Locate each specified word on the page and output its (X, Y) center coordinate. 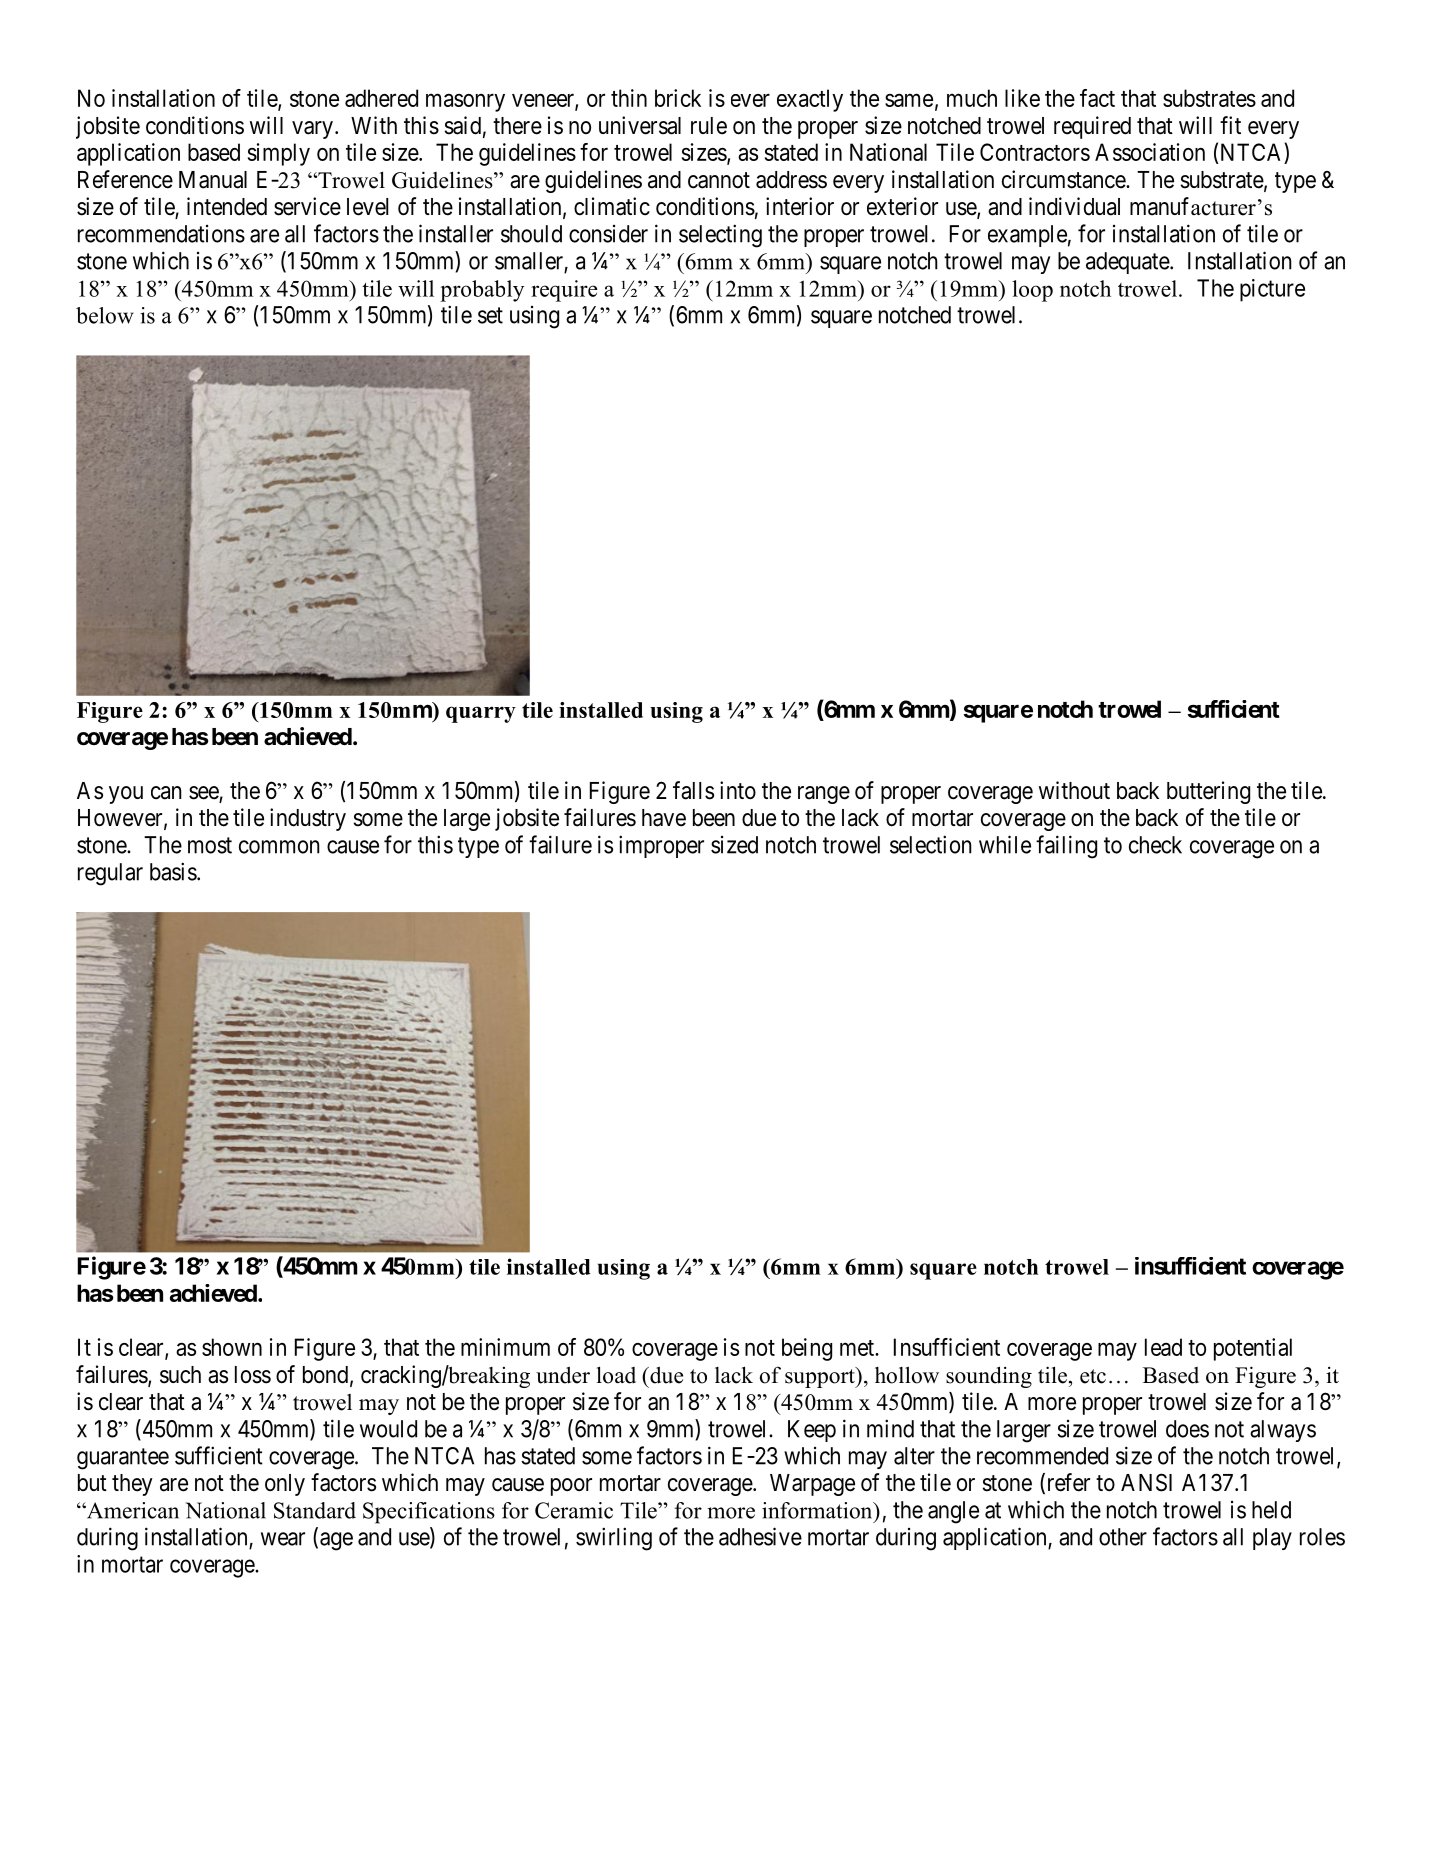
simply (279, 154)
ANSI (1146, 1482)
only (285, 1485)
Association (1150, 152)
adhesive (760, 1536)
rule (709, 126)
